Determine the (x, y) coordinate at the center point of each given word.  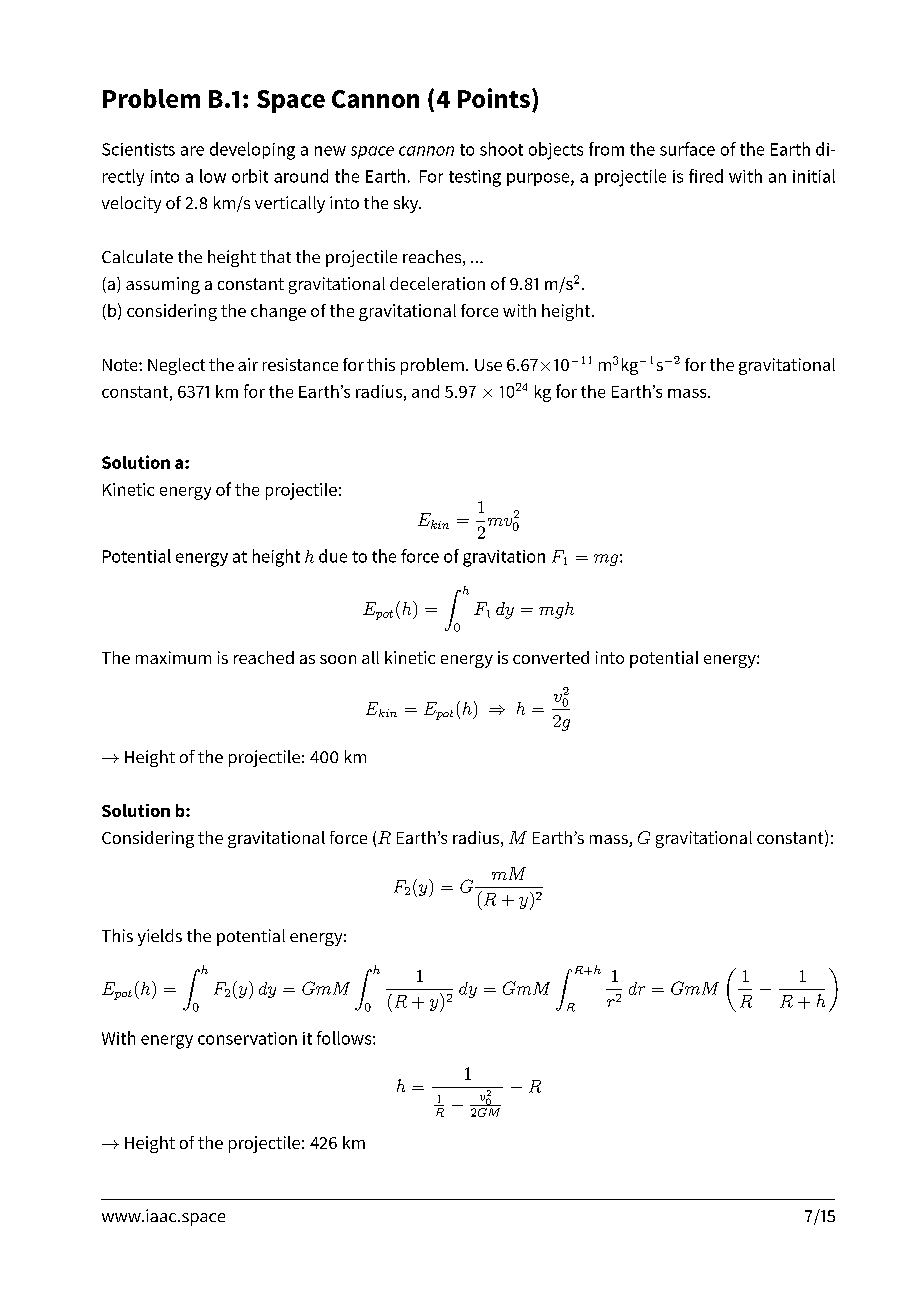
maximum (173, 657)
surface (687, 149)
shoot (501, 149)
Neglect (176, 366)
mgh (556, 610)
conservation (247, 1038)
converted (551, 657)
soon (338, 659)
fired (706, 176)
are (192, 151)
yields (160, 937)
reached (264, 657)
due (333, 556)
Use (488, 365)
